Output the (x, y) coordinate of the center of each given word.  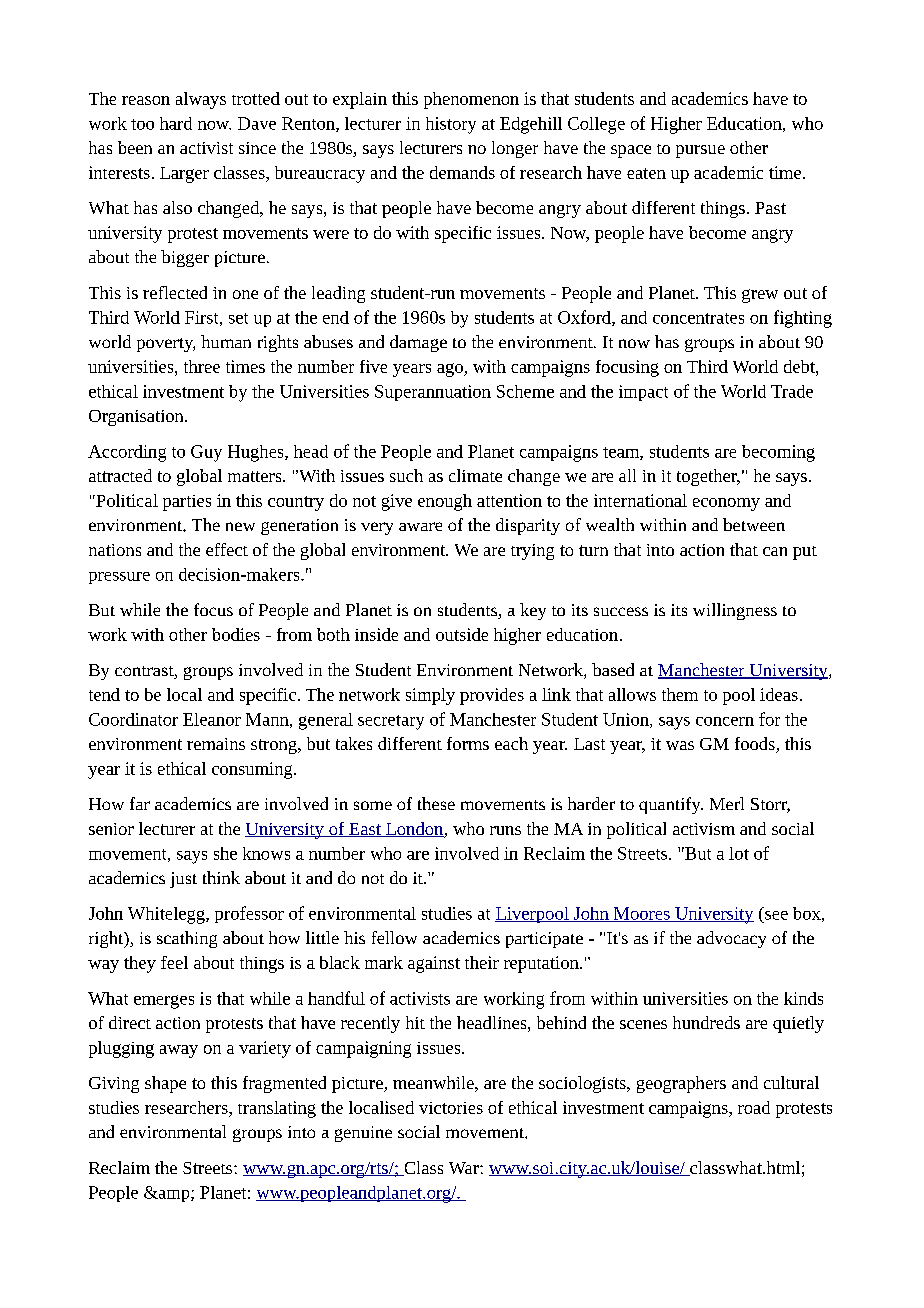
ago (451, 370)
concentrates (698, 318)
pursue (700, 151)
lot (739, 853)
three (202, 366)
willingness (735, 611)
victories (451, 1108)
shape (165, 1084)
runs (505, 830)
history (451, 125)
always (201, 100)
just (183, 880)
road (754, 1107)
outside (462, 634)
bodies (236, 634)
